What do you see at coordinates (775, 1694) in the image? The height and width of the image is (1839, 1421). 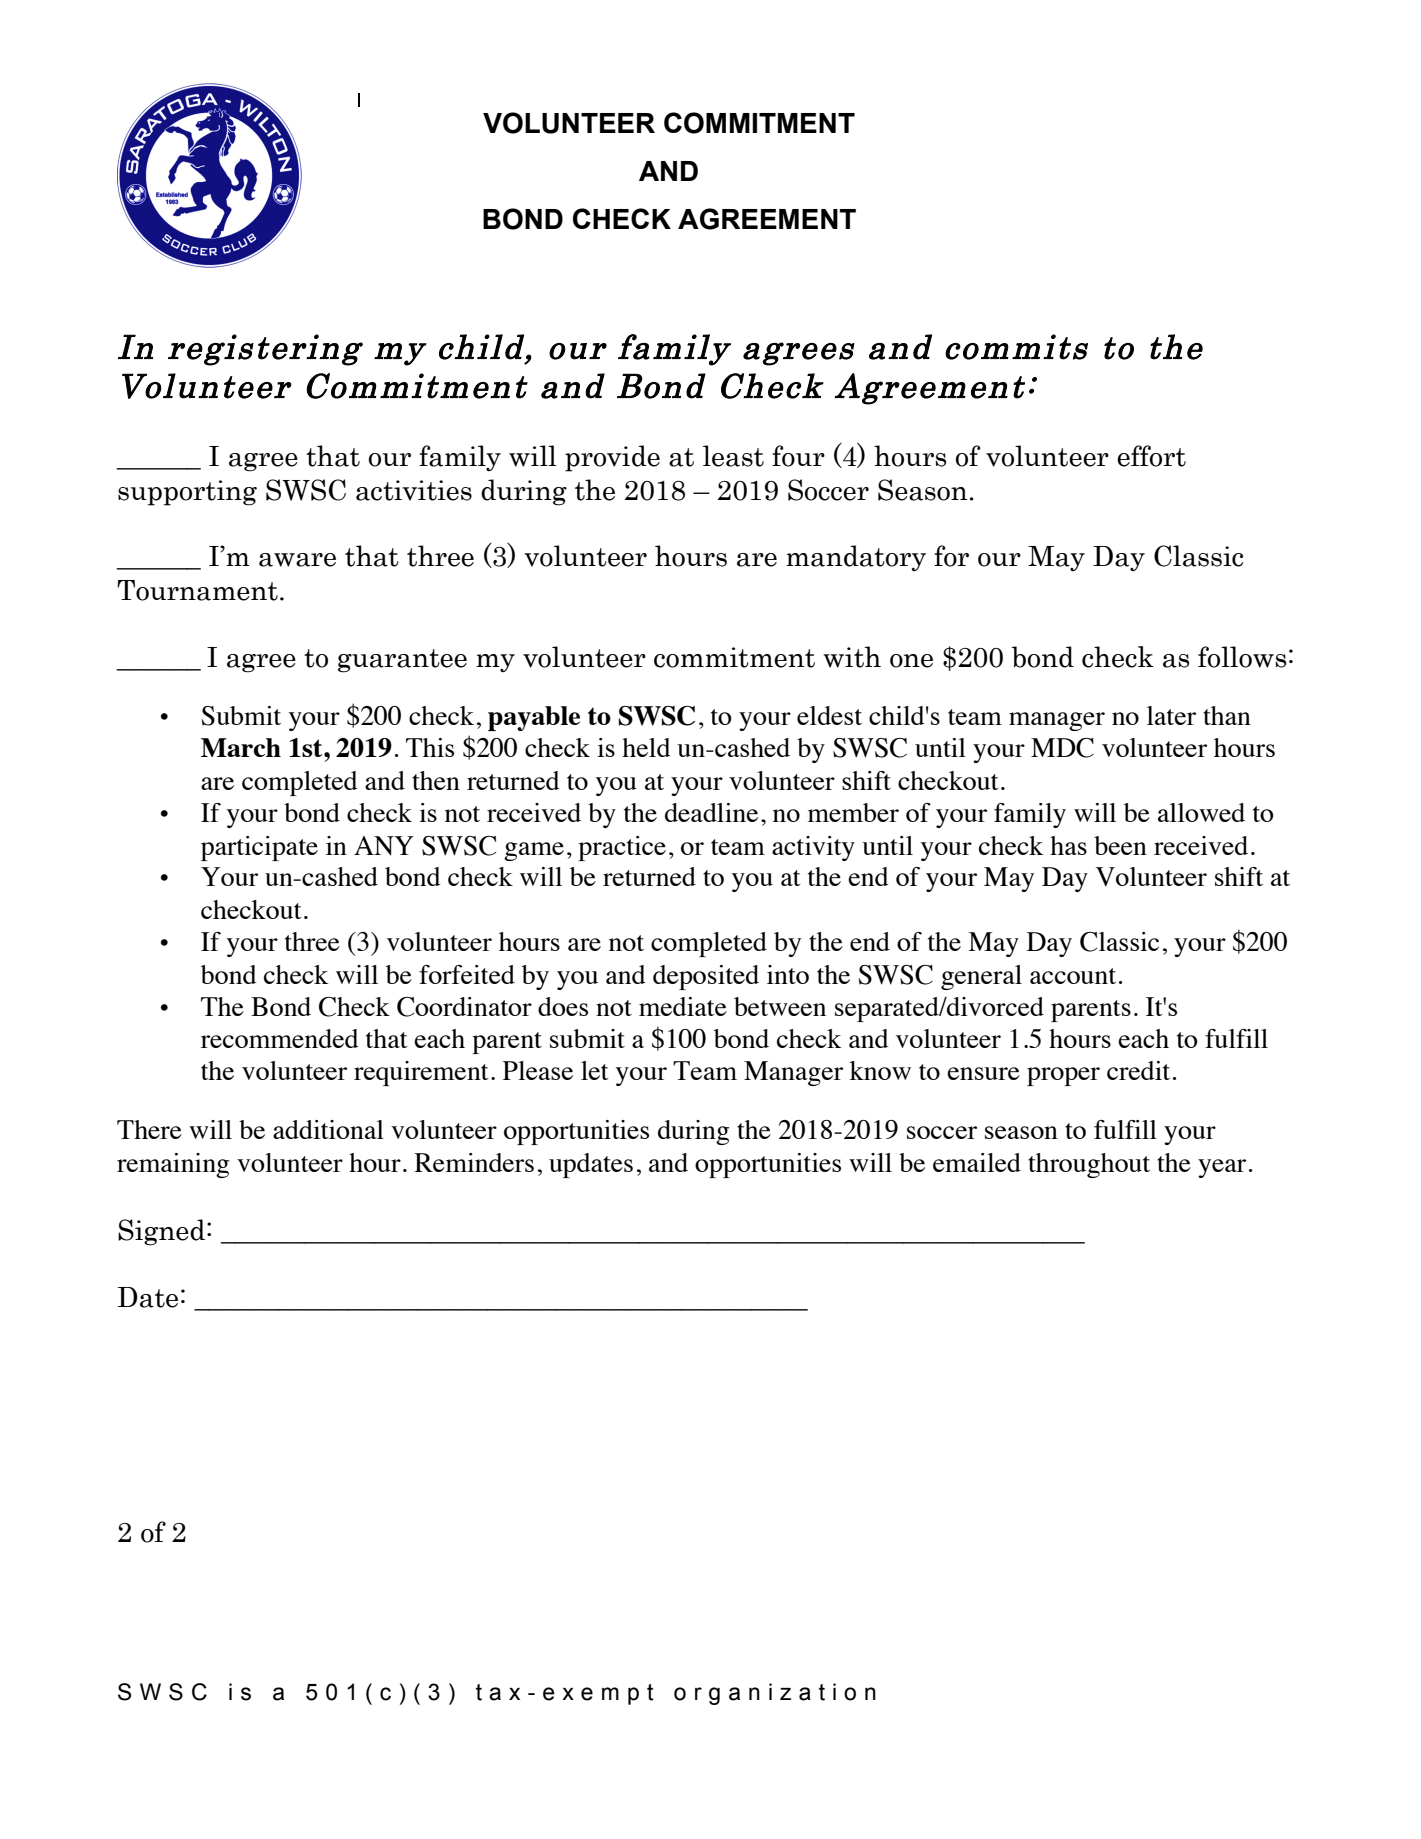 I see `organization` at bounding box center [775, 1694].
